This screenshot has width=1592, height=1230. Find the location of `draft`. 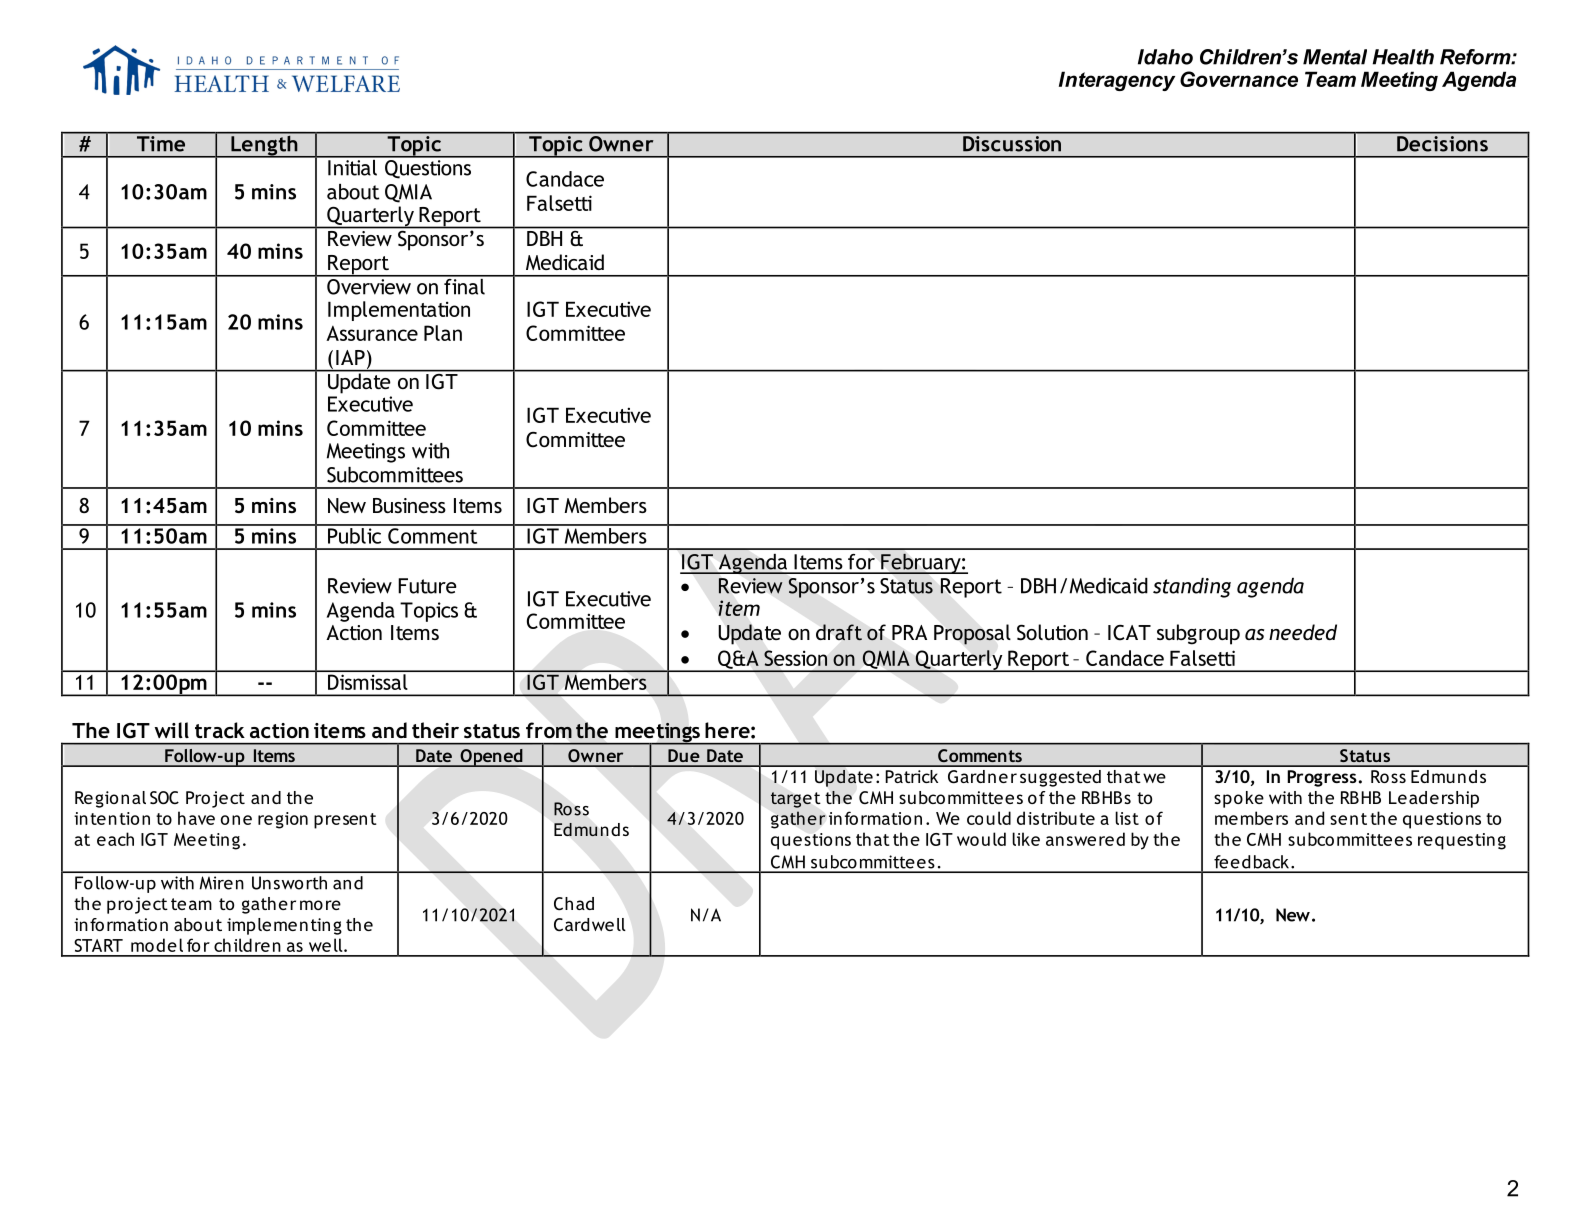

draft is located at coordinates (839, 632).
